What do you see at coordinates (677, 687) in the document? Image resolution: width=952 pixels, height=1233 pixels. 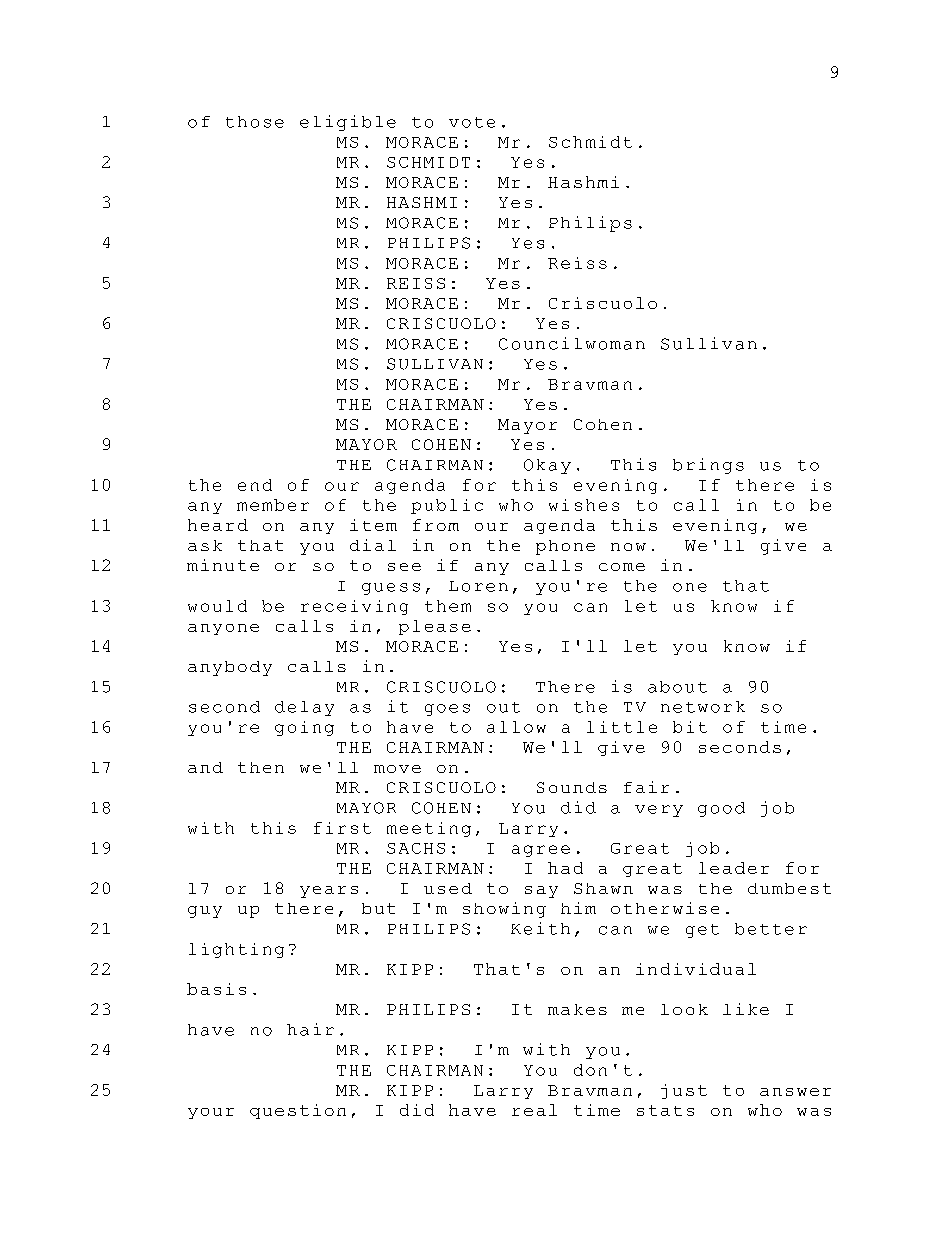 I see `about` at bounding box center [677, 687].
